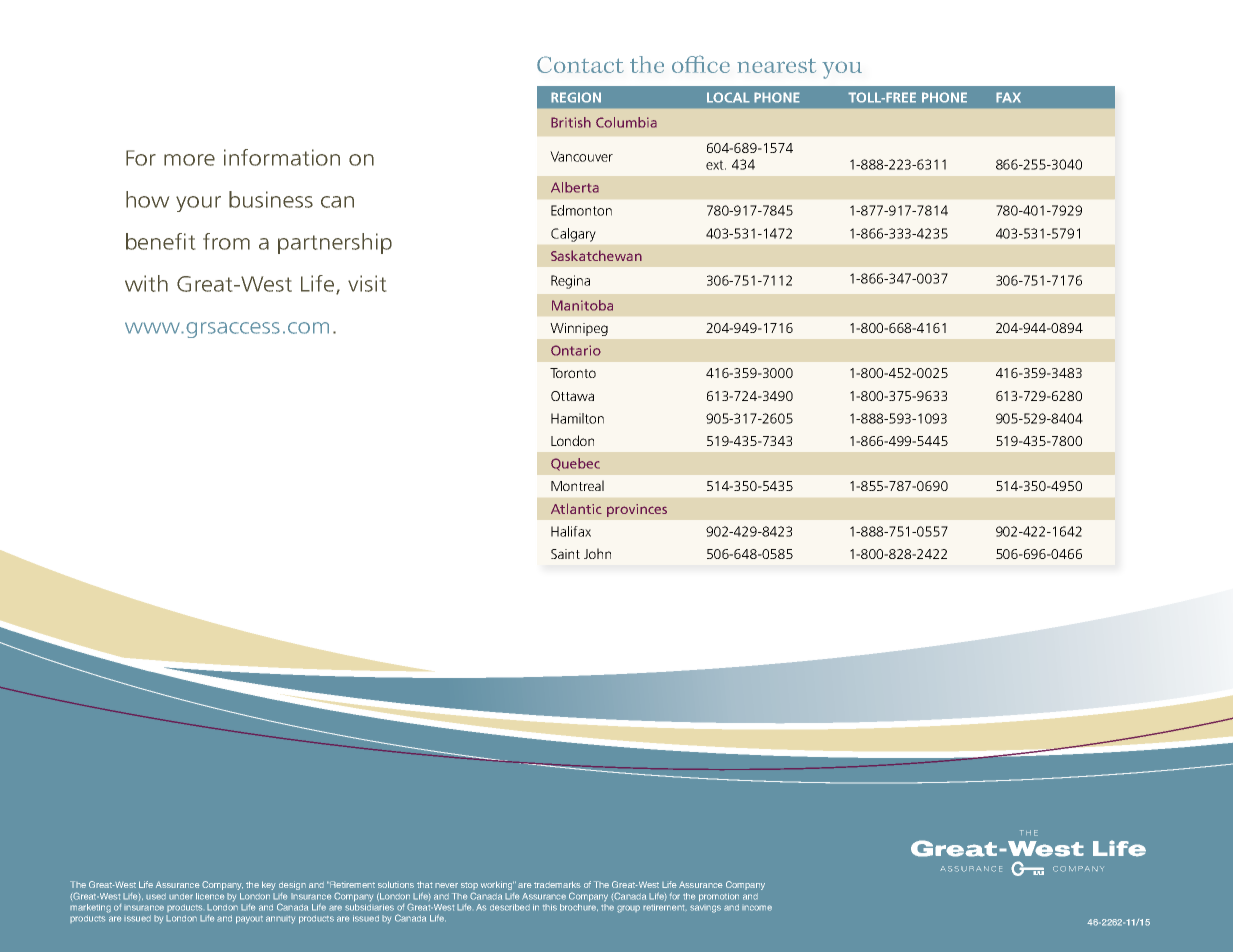 The image size is (1233, 952). Describe the element at coordinates (146, 283) in the screenshot. I see `with` at that location.
